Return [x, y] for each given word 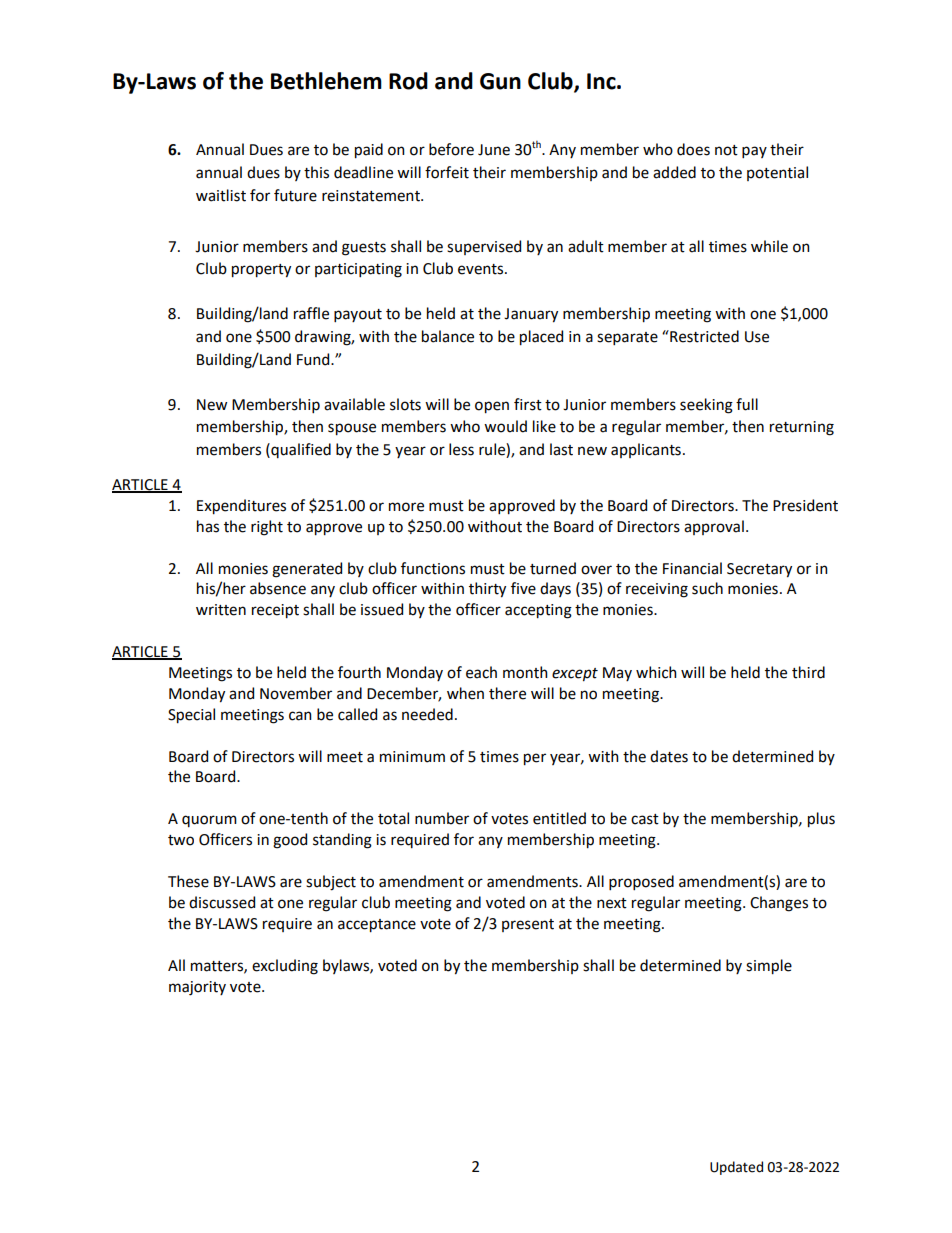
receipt [275, 611]
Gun [500, 81]
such [707, 588]
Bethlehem [326, 81]
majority [197, 988]
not [726, 150]
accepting [538, 611]
